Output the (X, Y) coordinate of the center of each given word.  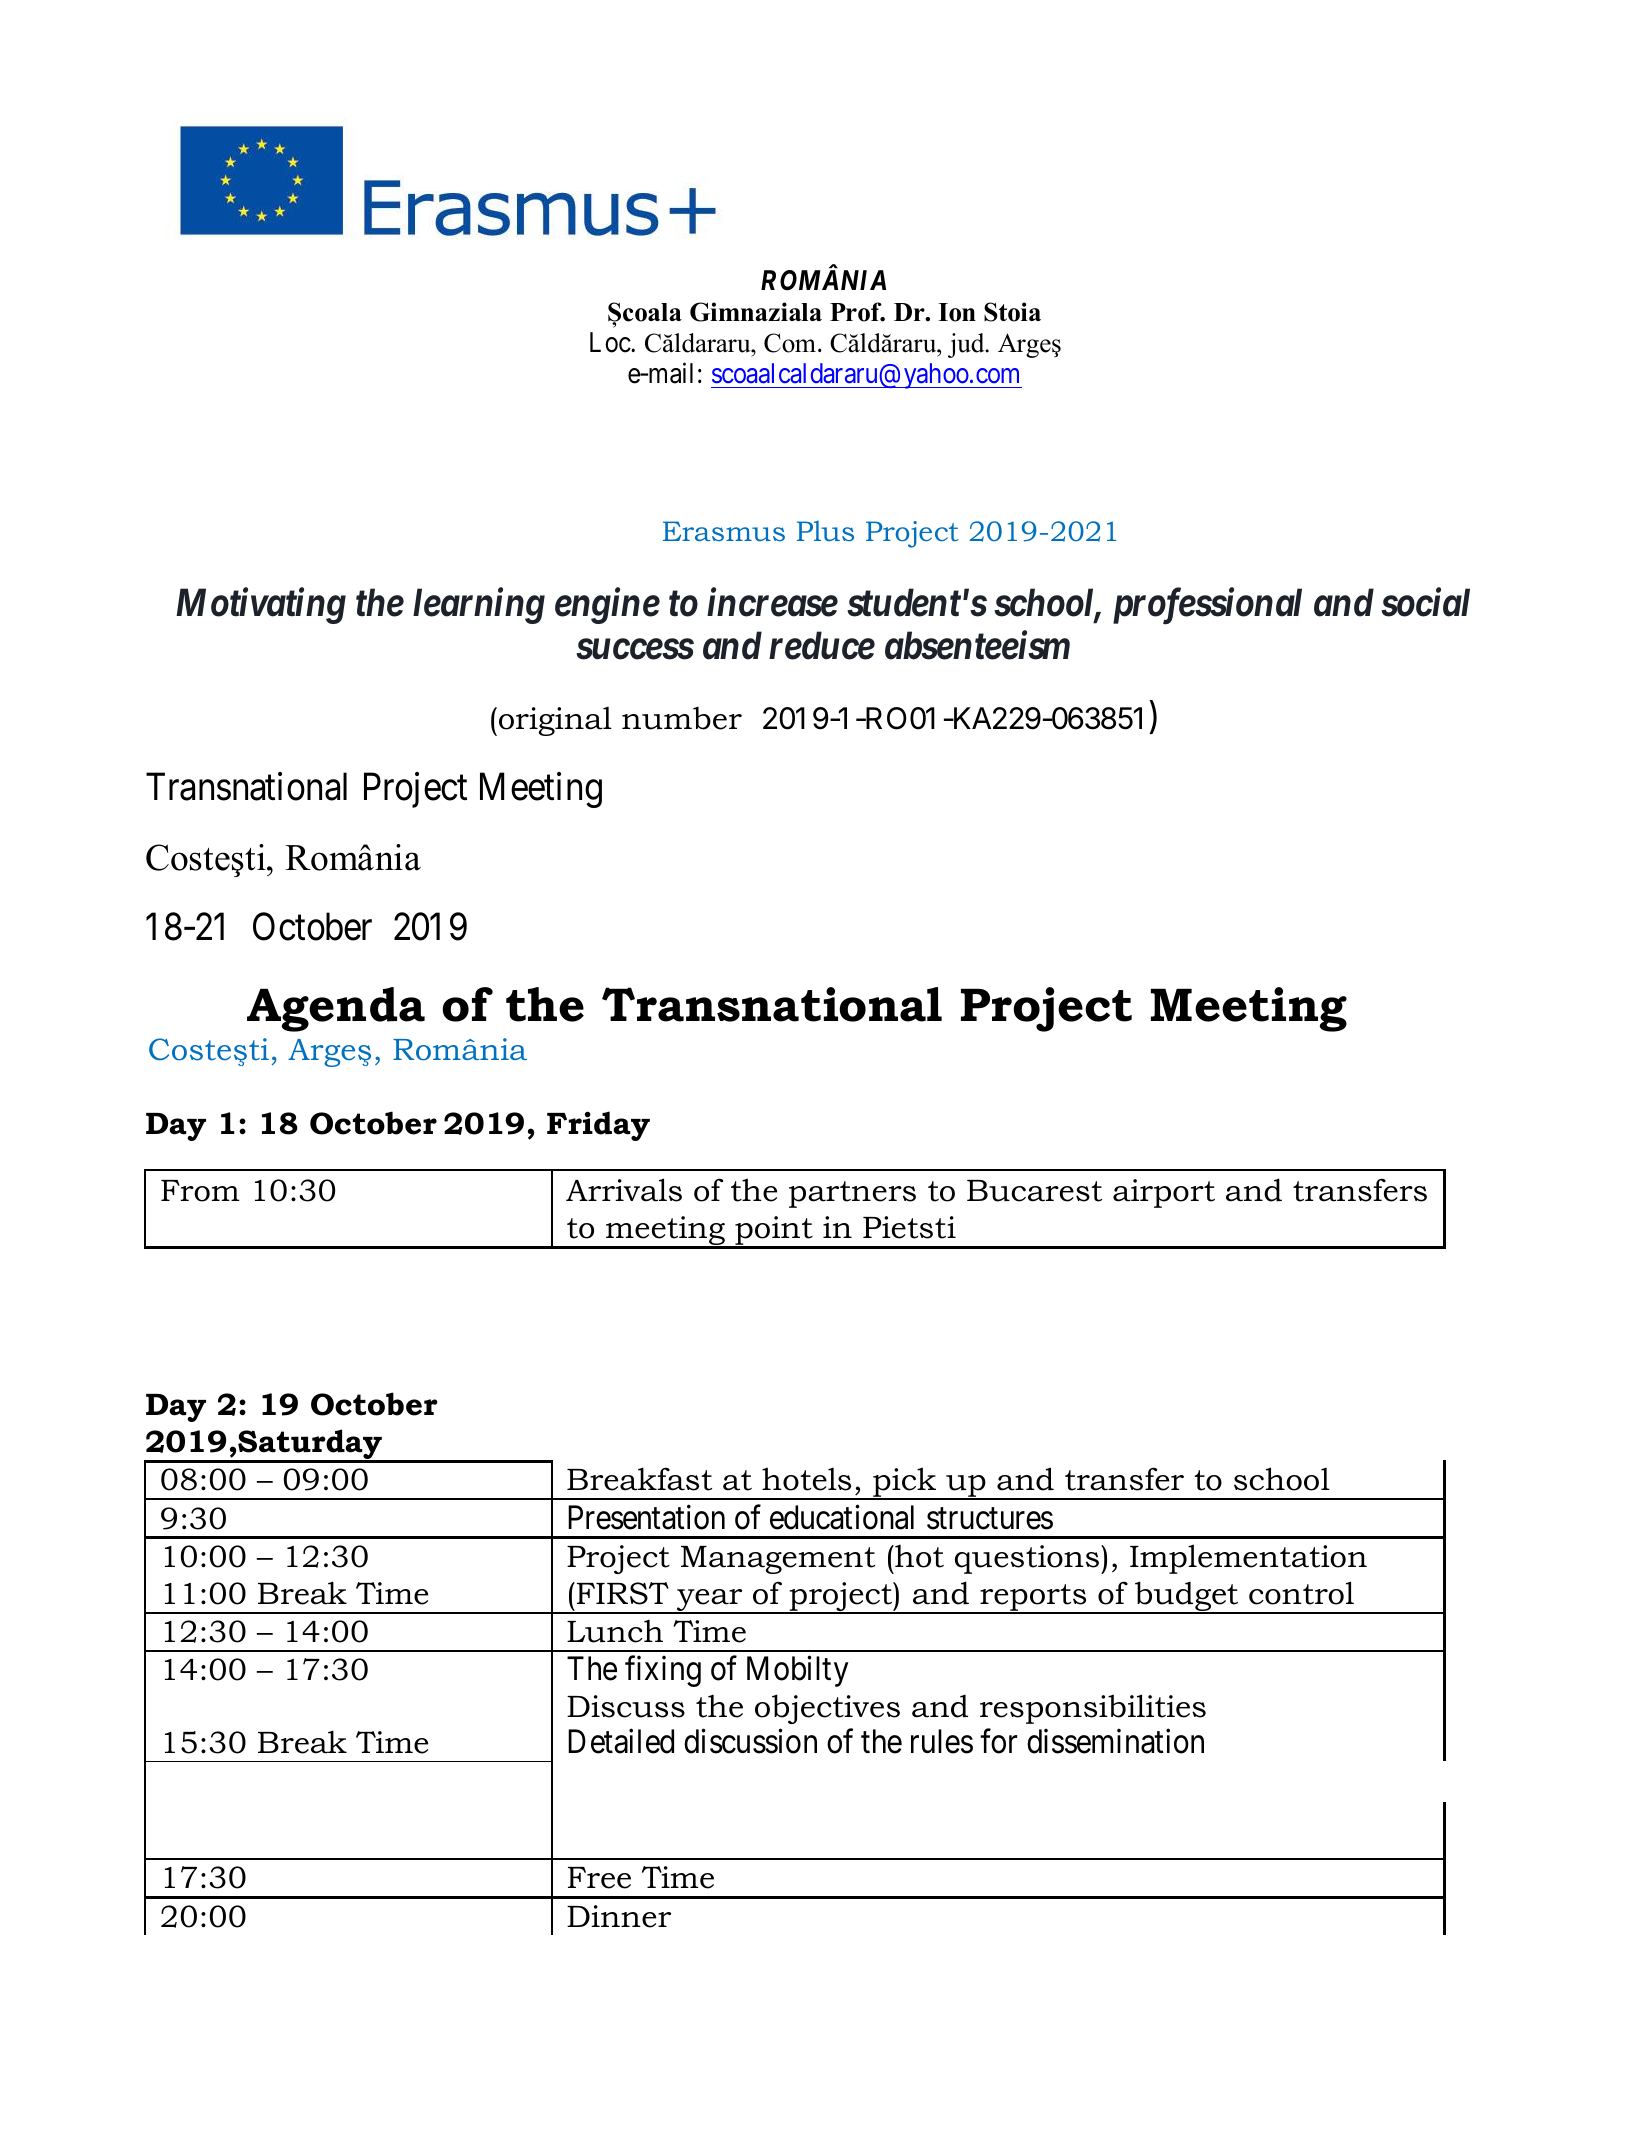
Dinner (619, 1916)
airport (1164, 1193)
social (1425, 602)
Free (599, 1878)
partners (852, 1194)
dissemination (1115, 1741)
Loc (611, 342)
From (200, 1191)
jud (967, 345)
